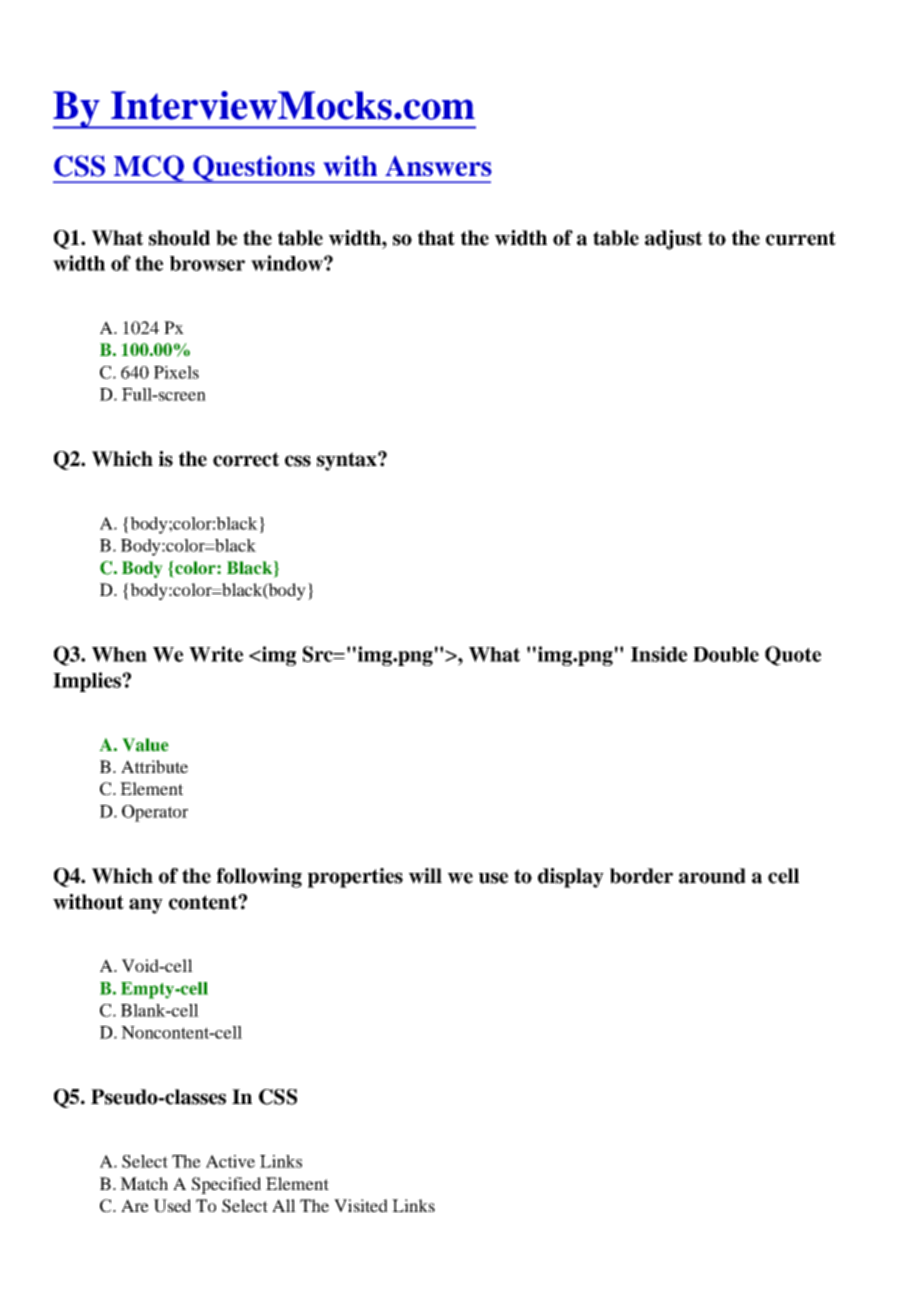 The width and height of the page is (924, 1308). What do you see at coordinates (436, 238) in the page?
I see `that` at bounding box center [436, 238].
